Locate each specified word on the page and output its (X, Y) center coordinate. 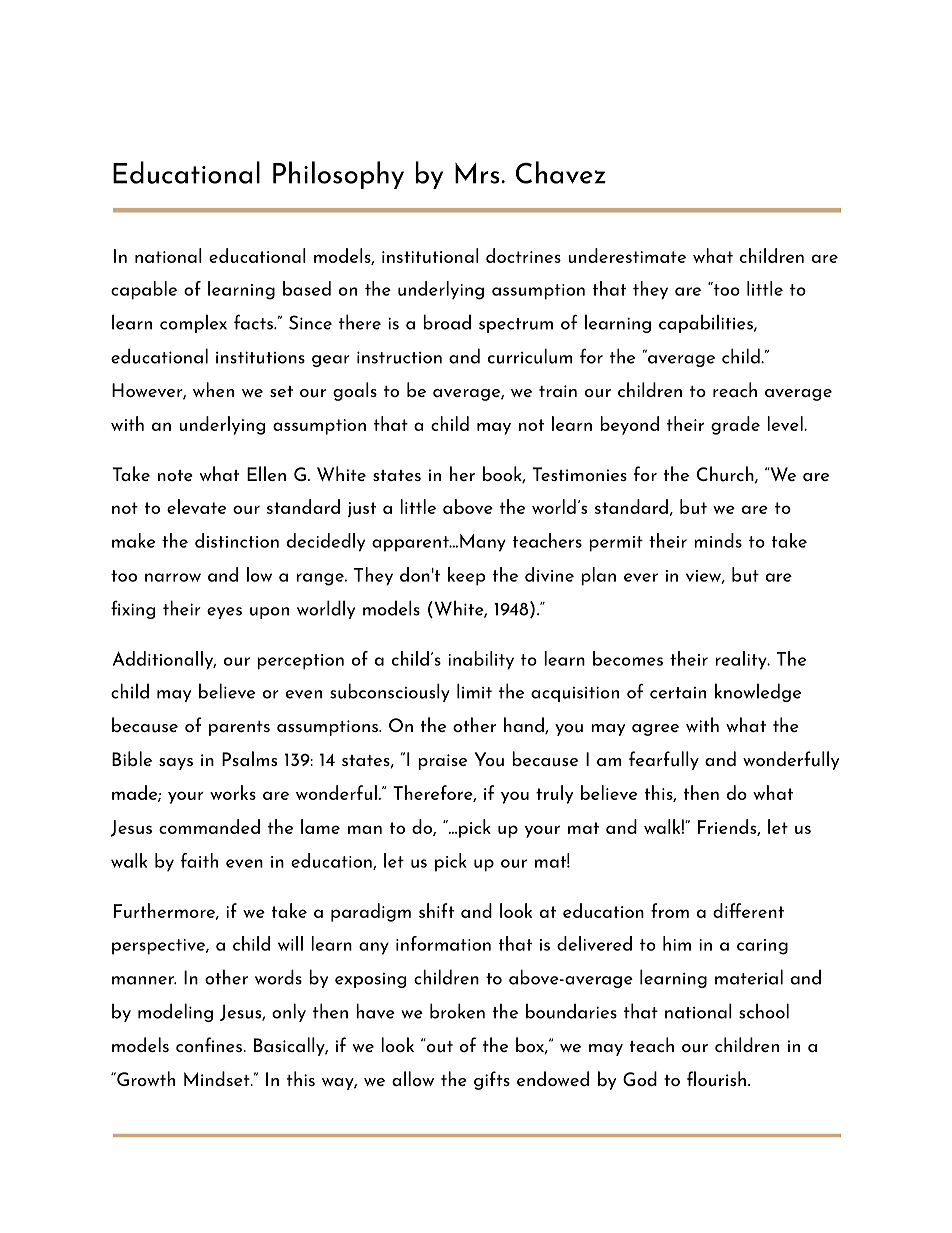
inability (481, 660)
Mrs (478, 173)
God (640, 1078)
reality (742, 660)
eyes (224, 613)
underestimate (627, 255)
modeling (175, 1012)
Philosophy (338, 175)
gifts (492, 1080)
